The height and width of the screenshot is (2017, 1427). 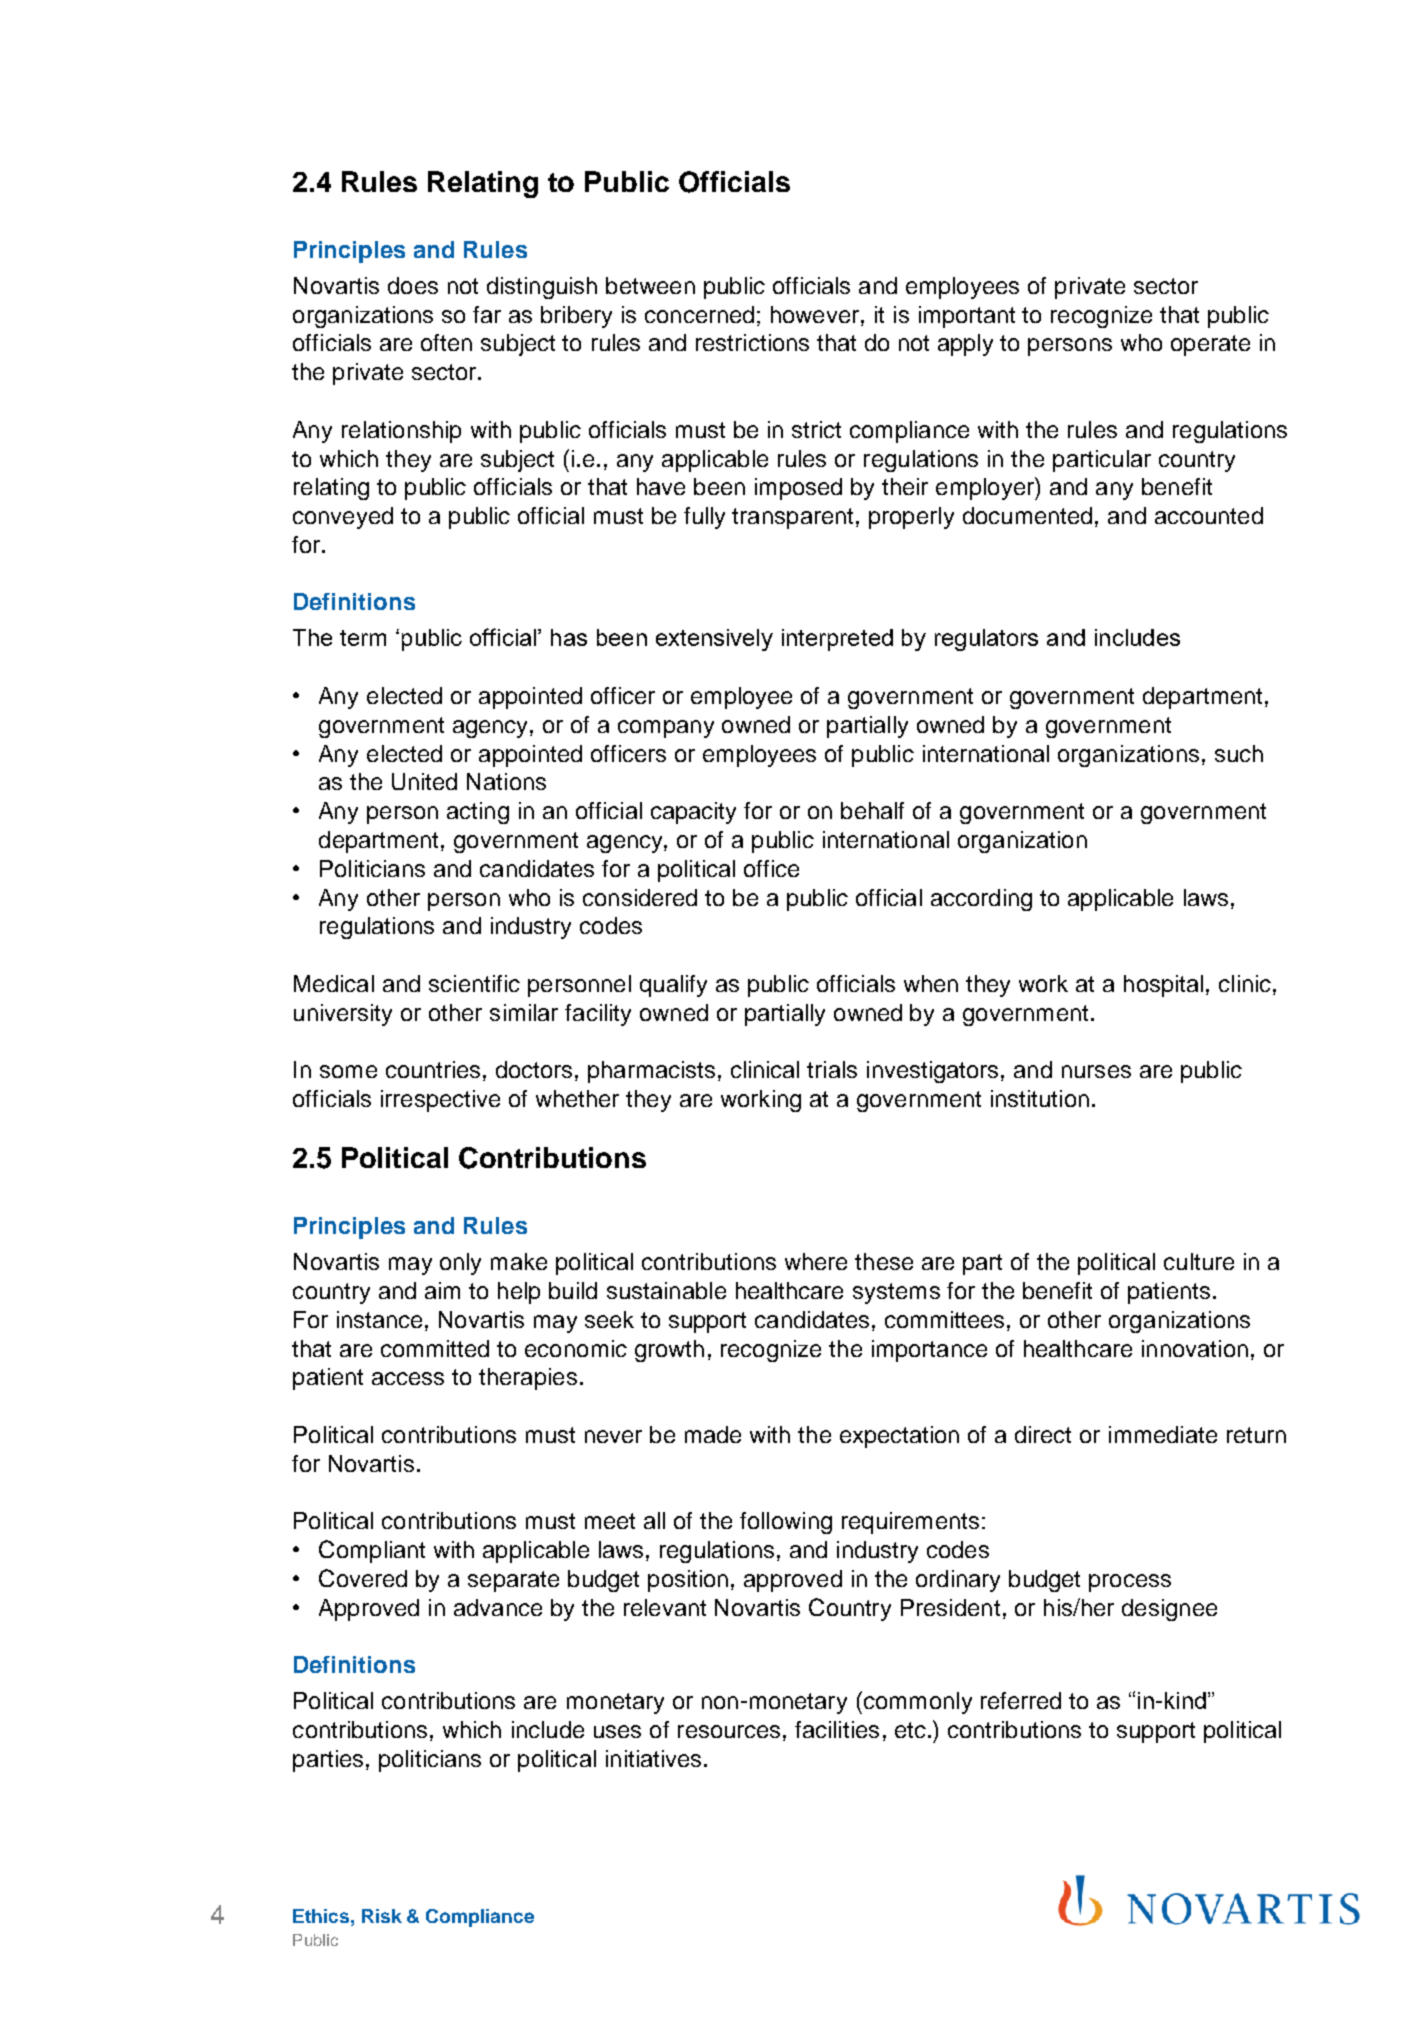 What do you see at coordinates (1209, 515) in the screenshot?
I see `accounted` at bounding box center [1209, 515].
